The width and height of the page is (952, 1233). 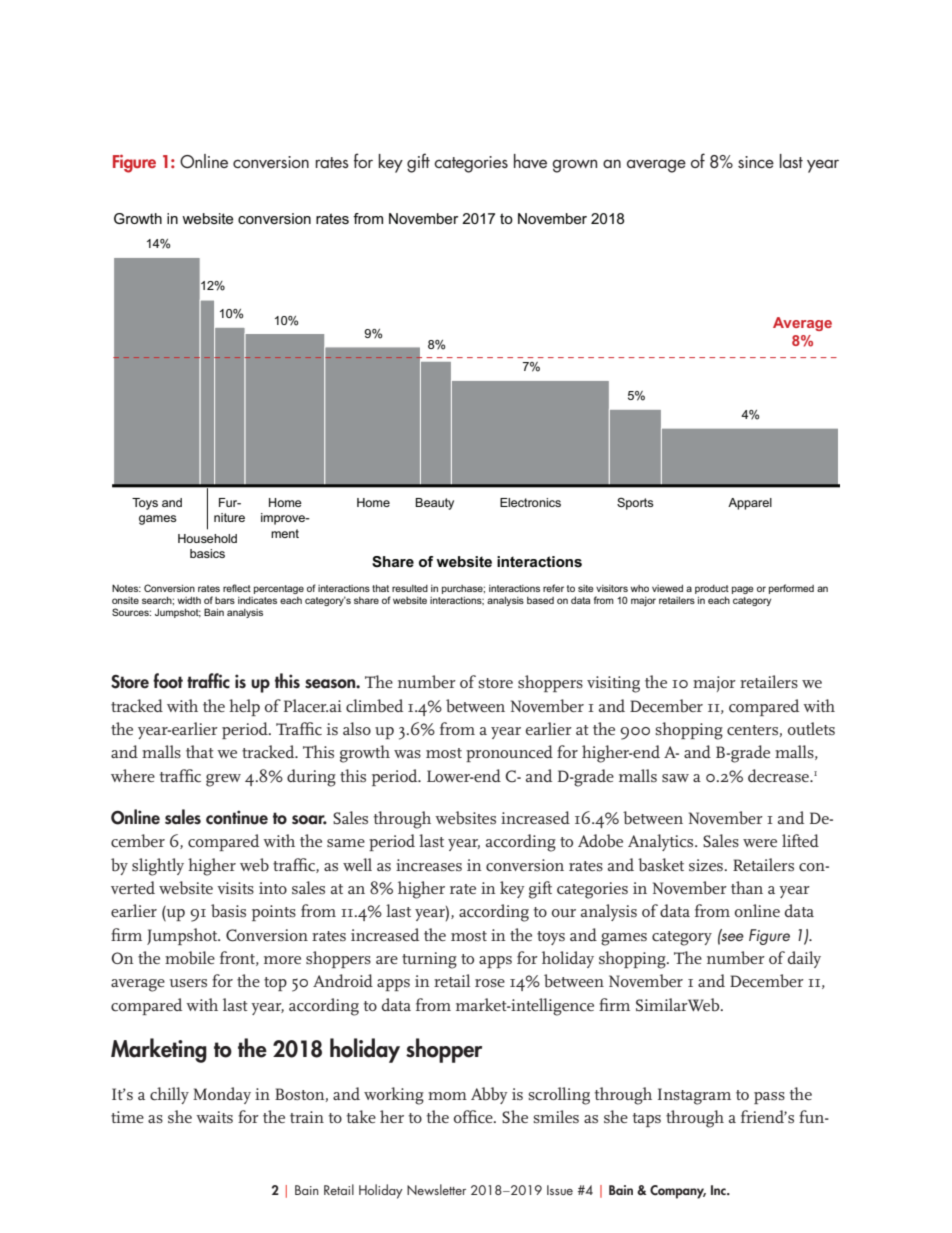 What do you see at coordinates (374, 706) in the page?
I see `climbed` at bounding box center [374, 706].
